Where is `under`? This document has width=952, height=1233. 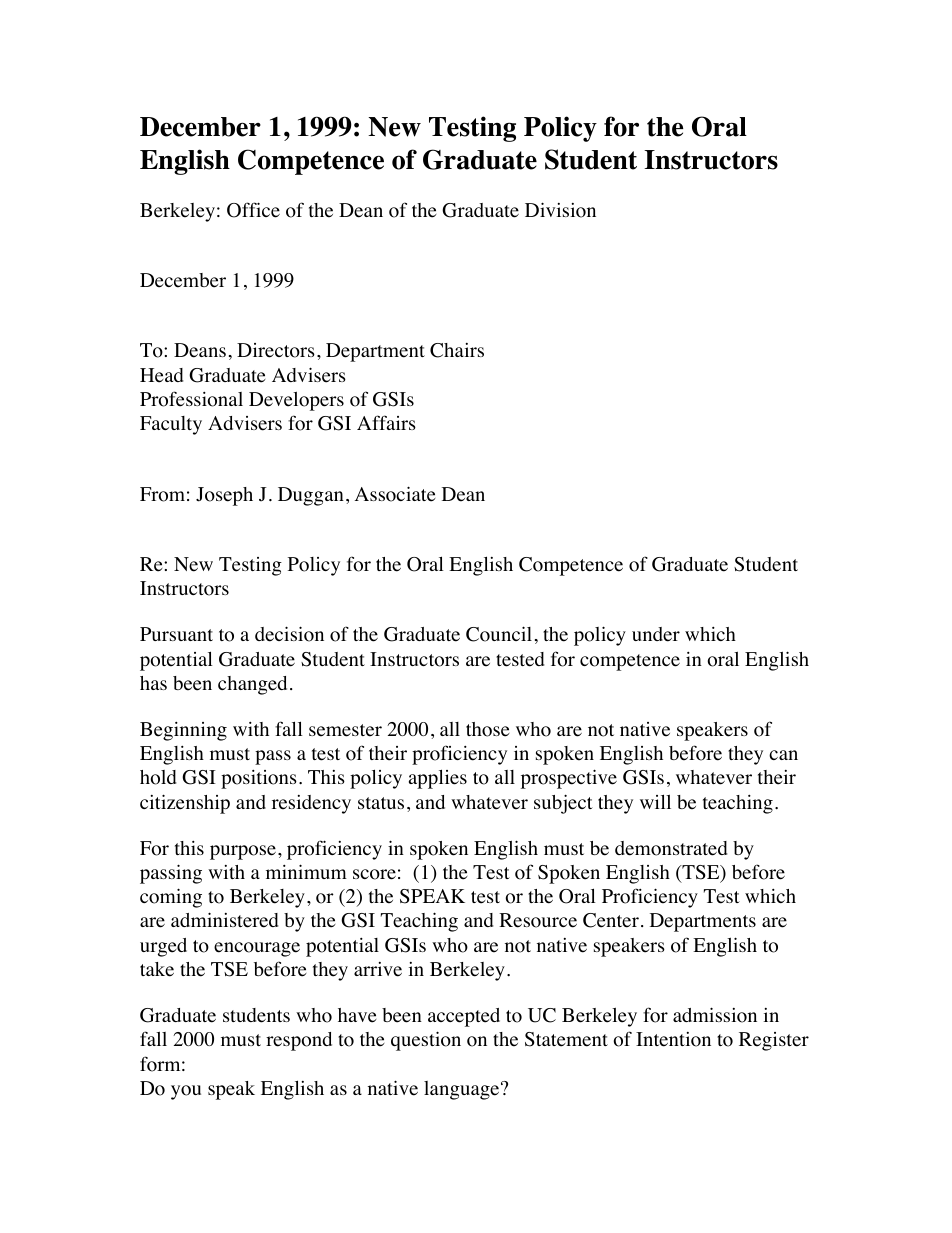
under is located at coordinates (656, 634).
